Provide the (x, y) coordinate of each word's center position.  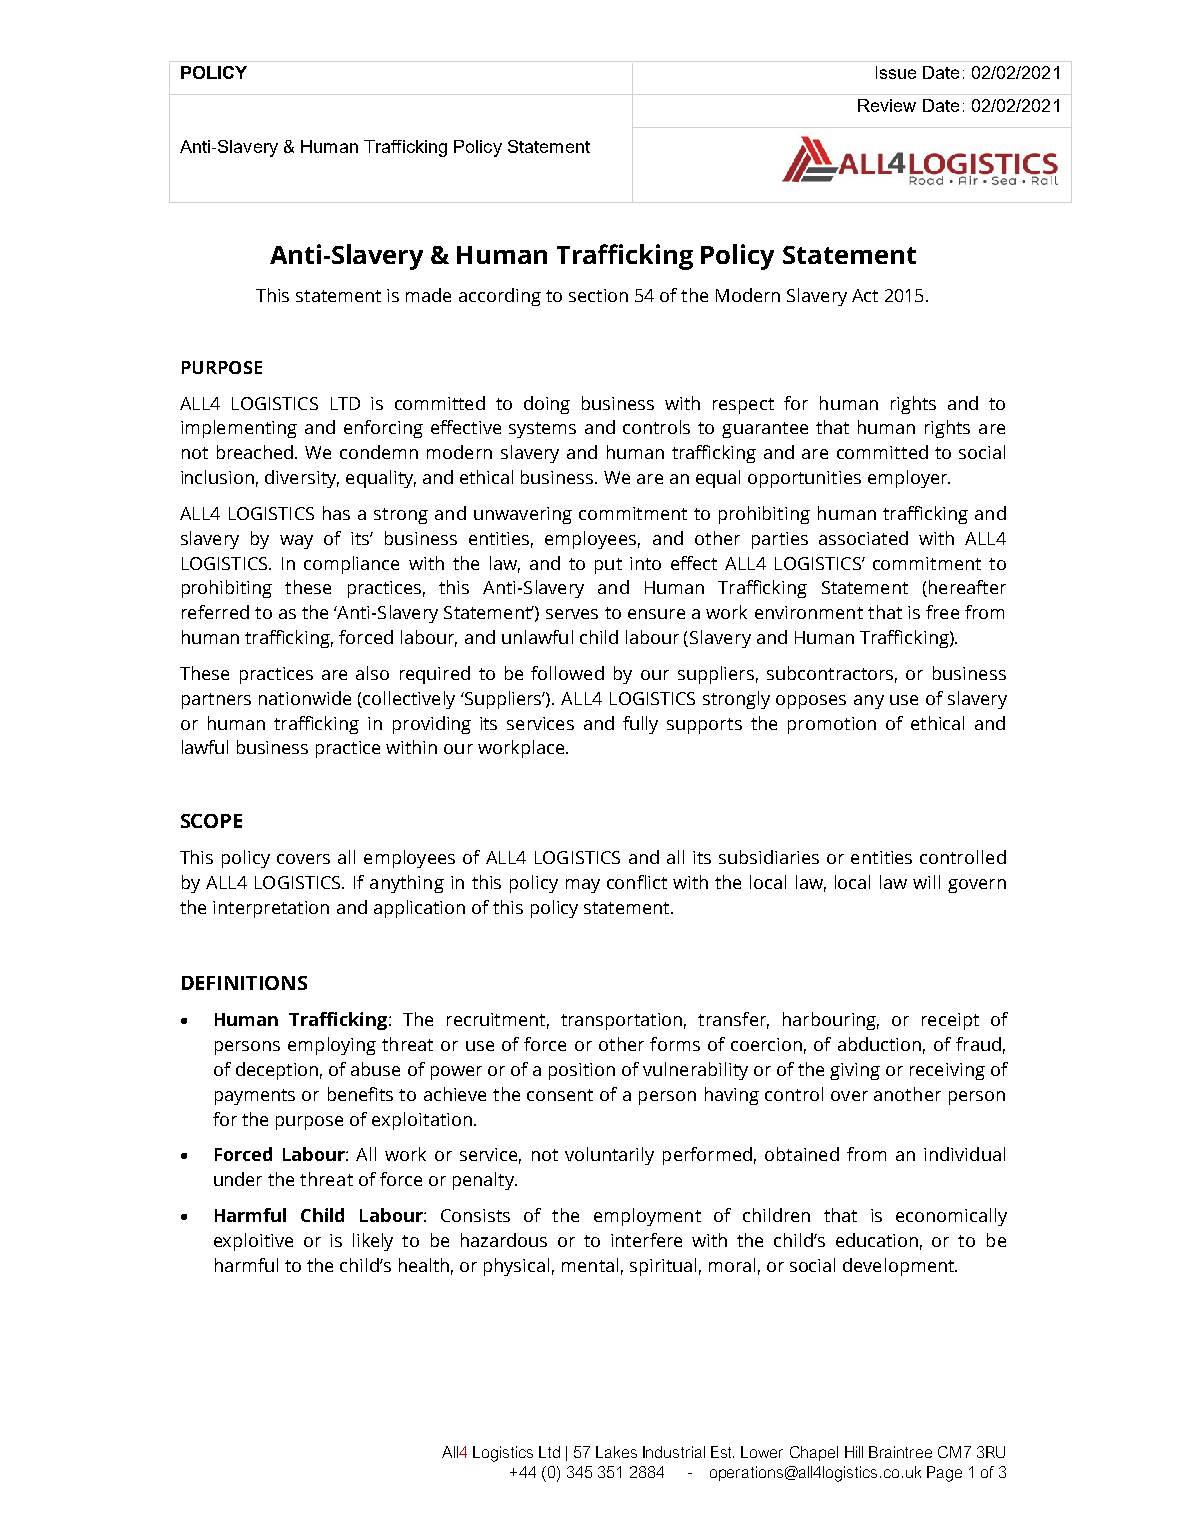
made (428, 295)
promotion (832, 725)
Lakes (616, 1452)
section (598, 295)
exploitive (253, 1242)
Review (887, 105)
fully (640, 725)
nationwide (305, 698)
